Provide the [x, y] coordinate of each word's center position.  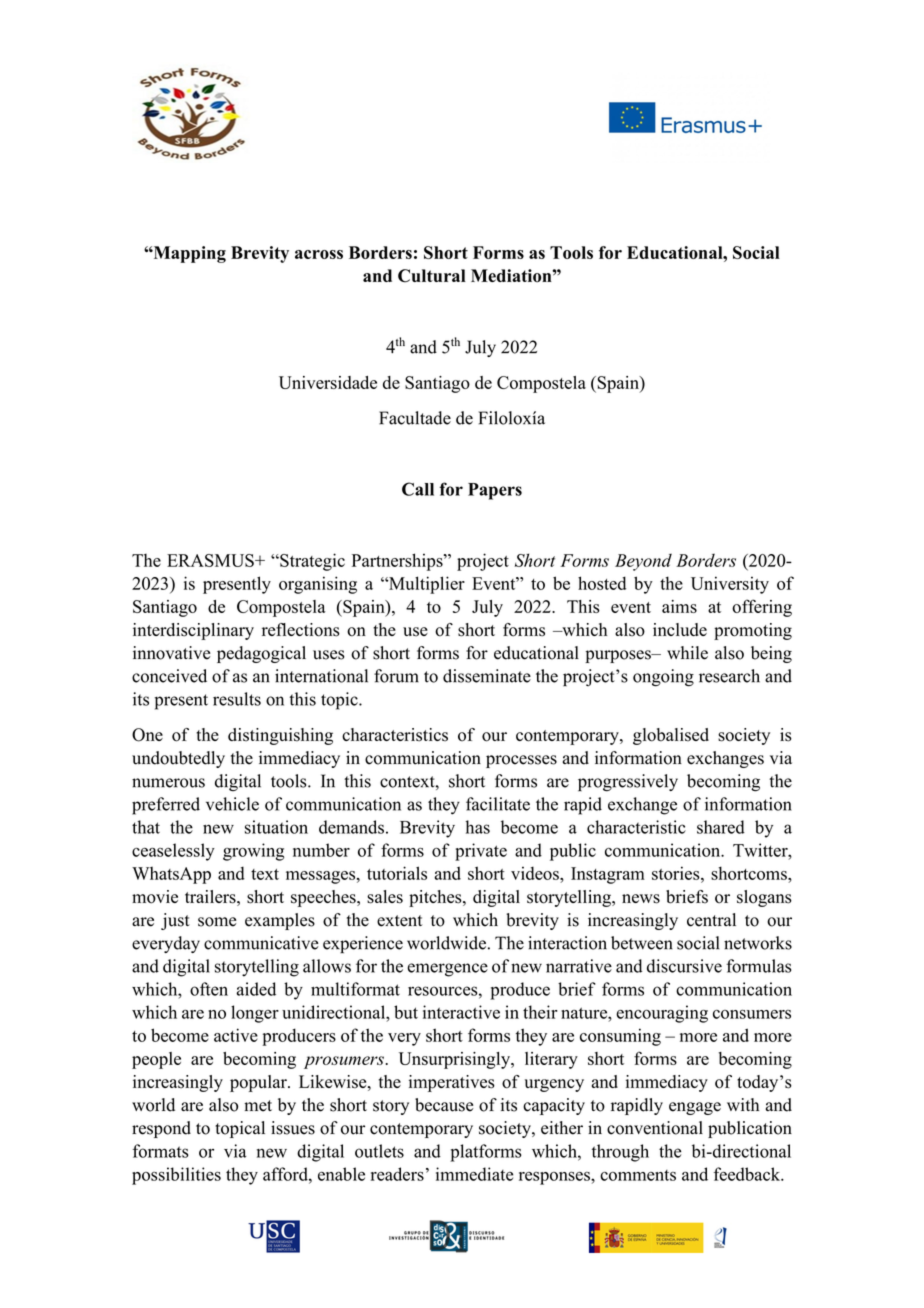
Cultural [432, 276]
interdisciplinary [193, 631]
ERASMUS [211, 560]
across [319, 254]
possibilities [176, 1176]
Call [418, 489]
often [209, 989]
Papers [495, 491]
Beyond [643, 562]
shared [721, 827]
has [478, 827]
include [680, 629]
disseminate [487, 676]
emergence [447, 970]
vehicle [232, 804]
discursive [684, 966]
